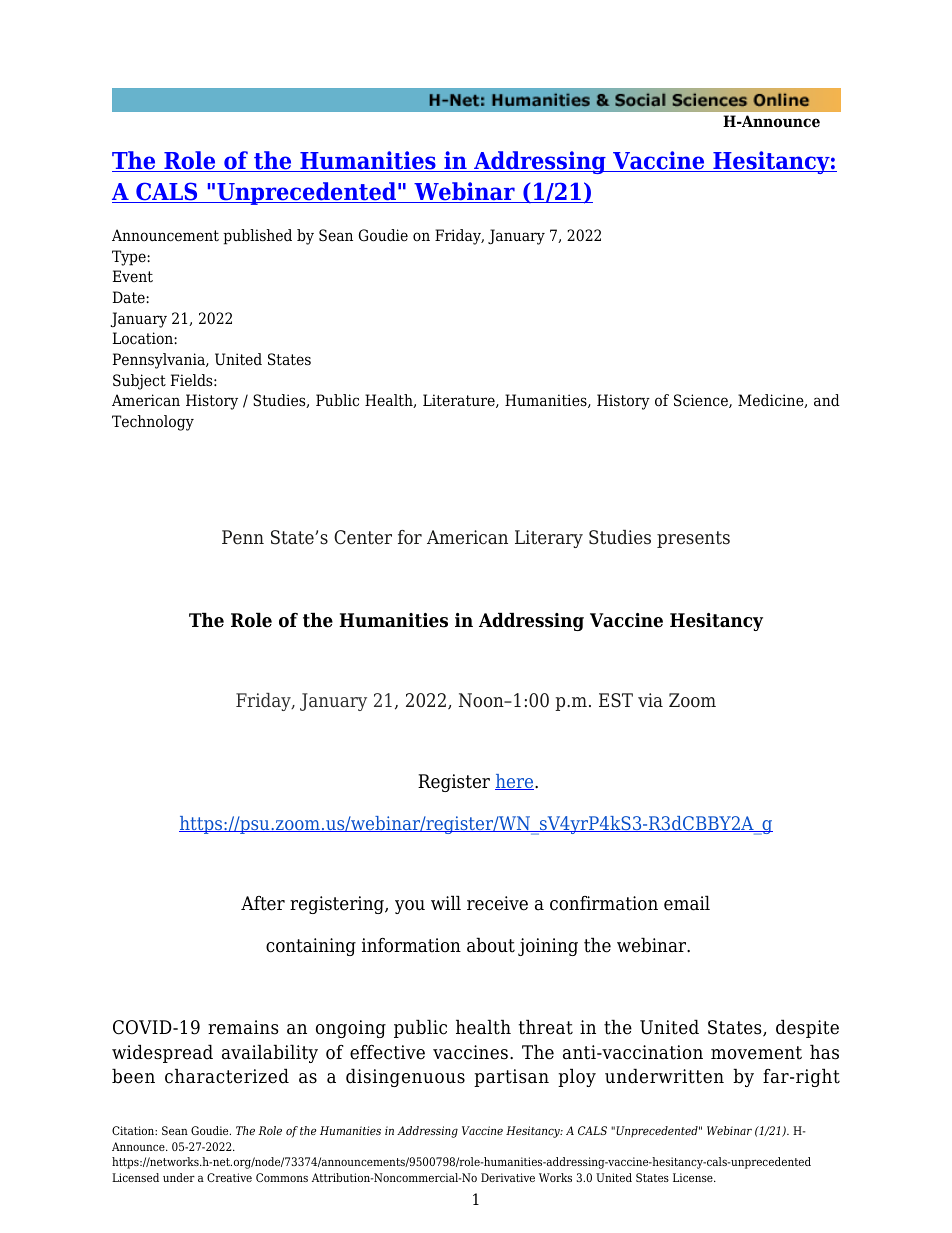 The image size is (952, 1233). I want to click on published, so click(257, 237).
